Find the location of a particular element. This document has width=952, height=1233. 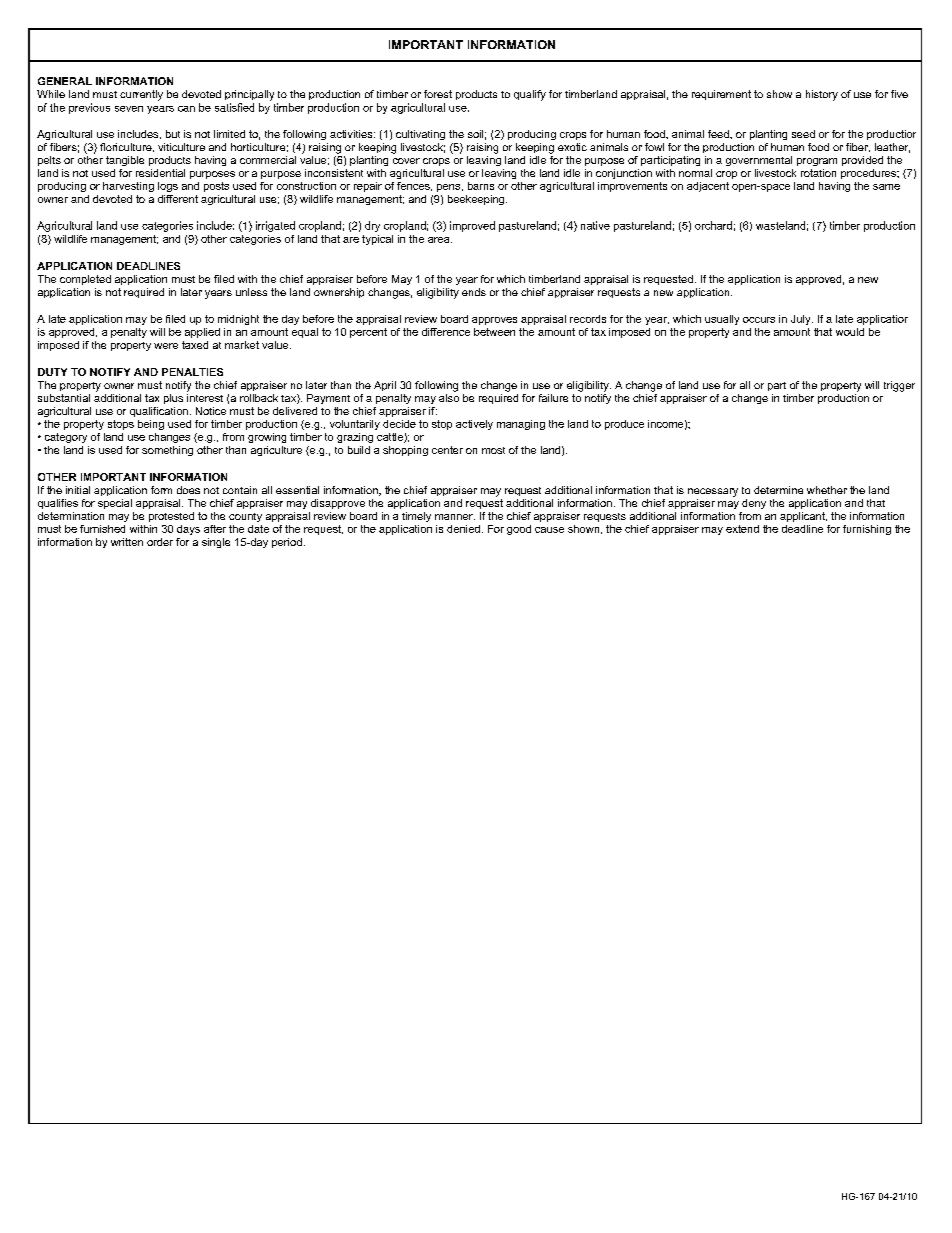

area is located at coordinates (440, 240).
